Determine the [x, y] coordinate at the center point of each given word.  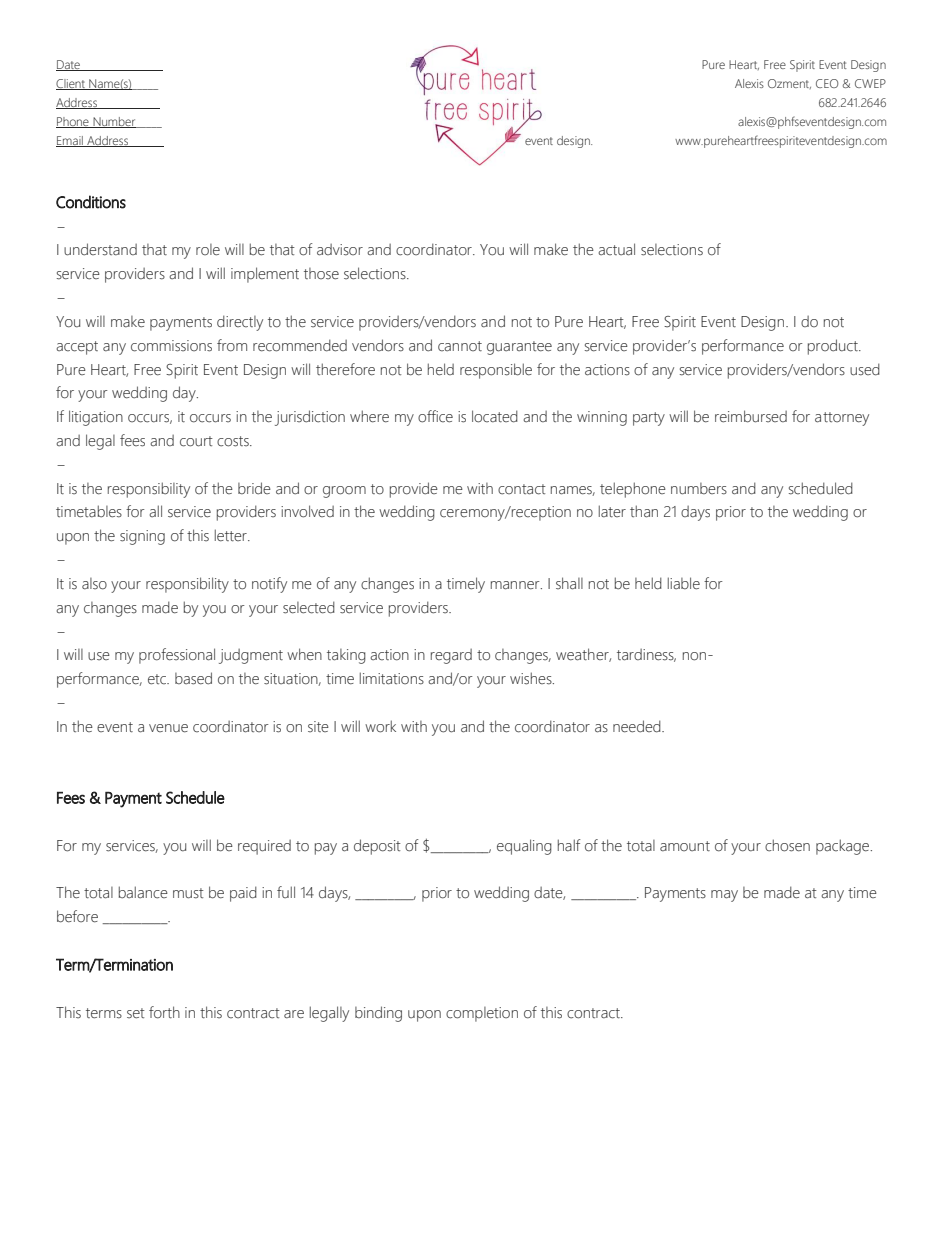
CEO [827, 83]
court [196, 441]
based [193, 678]
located [495, 416]
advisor [340, 250]
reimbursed [751, 416]
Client [71, 84]
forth [164, 1012]
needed [638, 726]
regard [451, 656]
